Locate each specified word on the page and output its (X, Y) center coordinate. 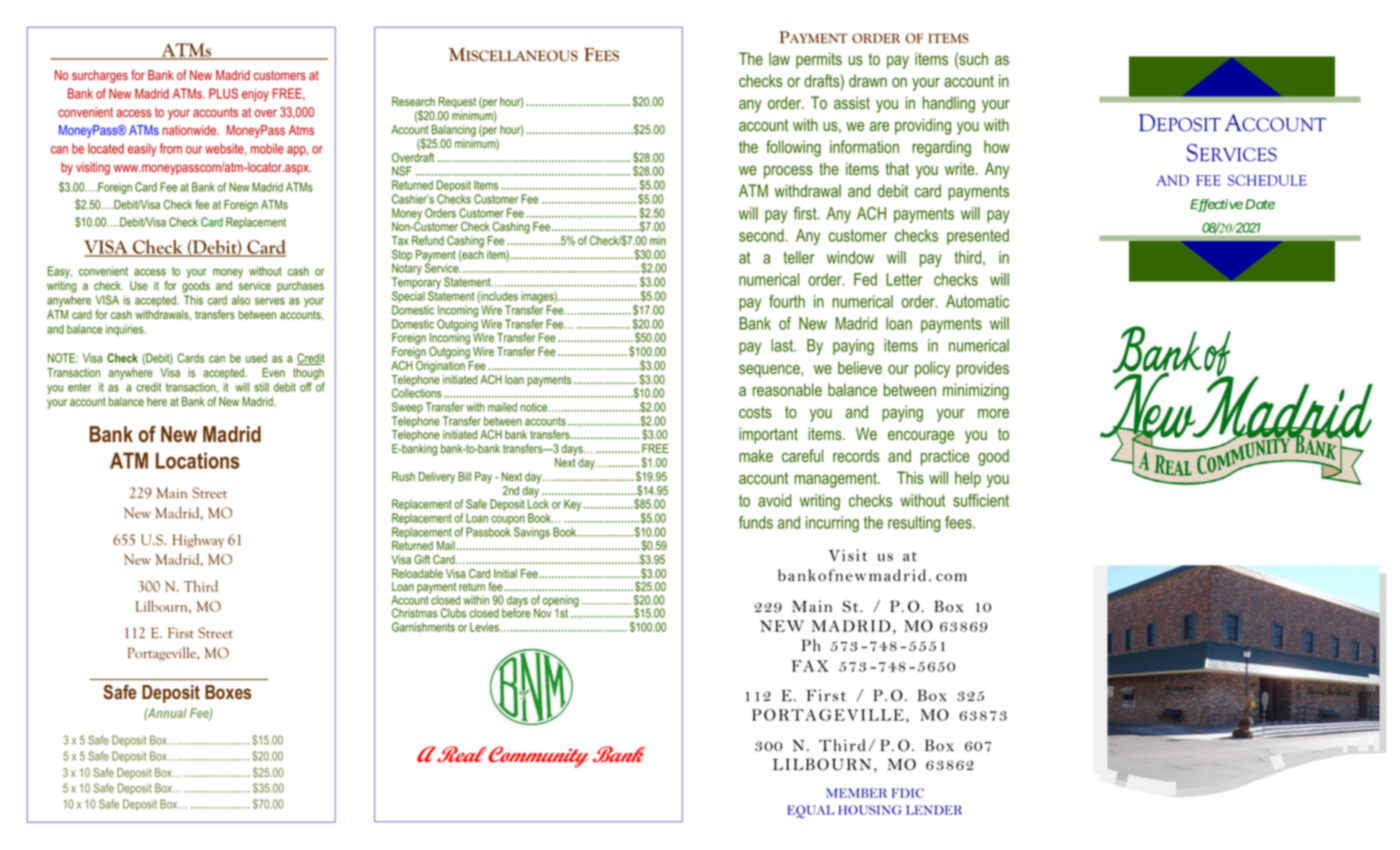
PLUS (223, 93)
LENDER (934, 810)
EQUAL (811, 811)
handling (949, 104)
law (779, 58)
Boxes (228, 692)
